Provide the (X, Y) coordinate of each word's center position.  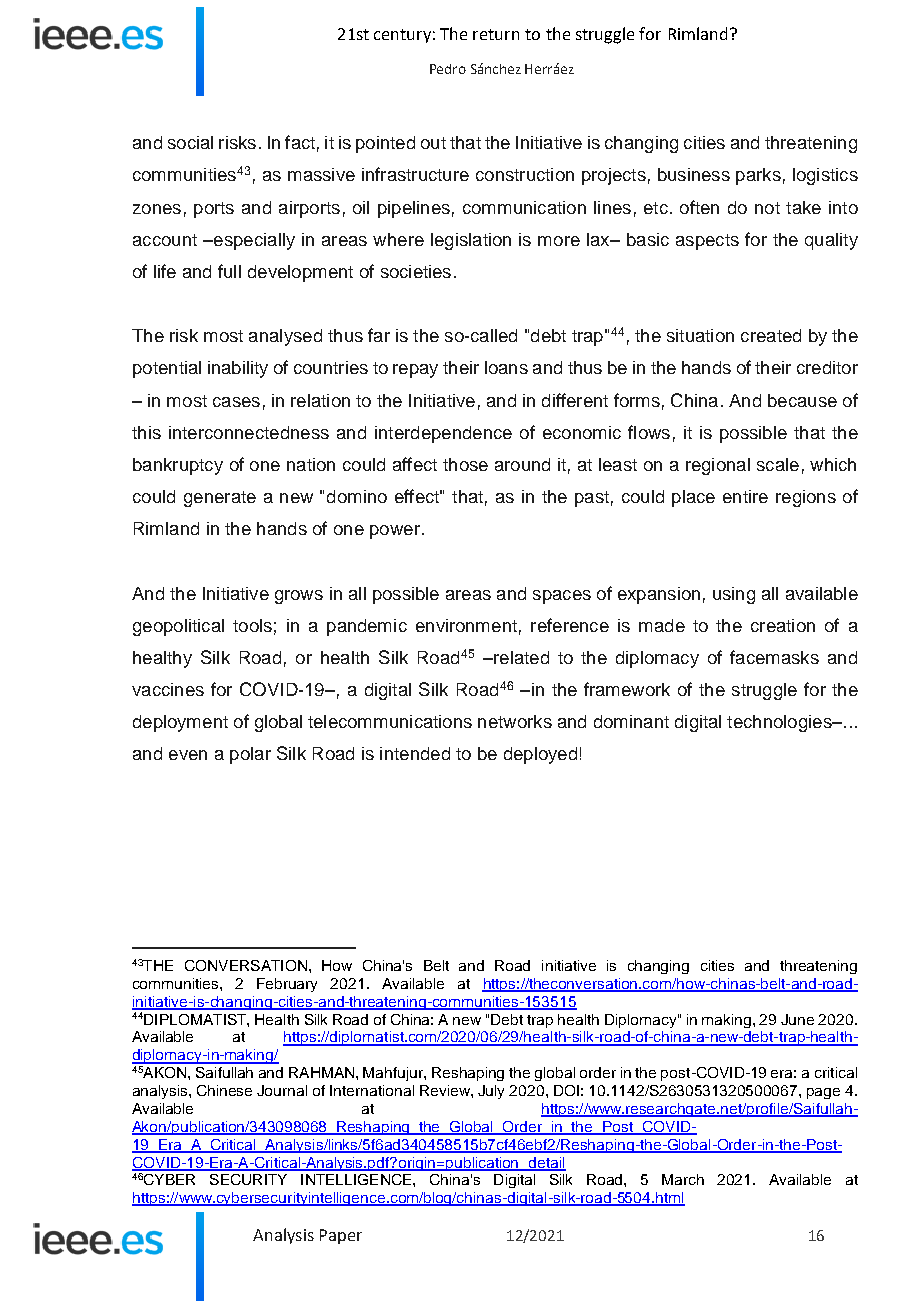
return (496, 34)
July (491, 1092)
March (683, 1179)
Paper (341, 1236)
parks (758, 176)
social (190, 142)
